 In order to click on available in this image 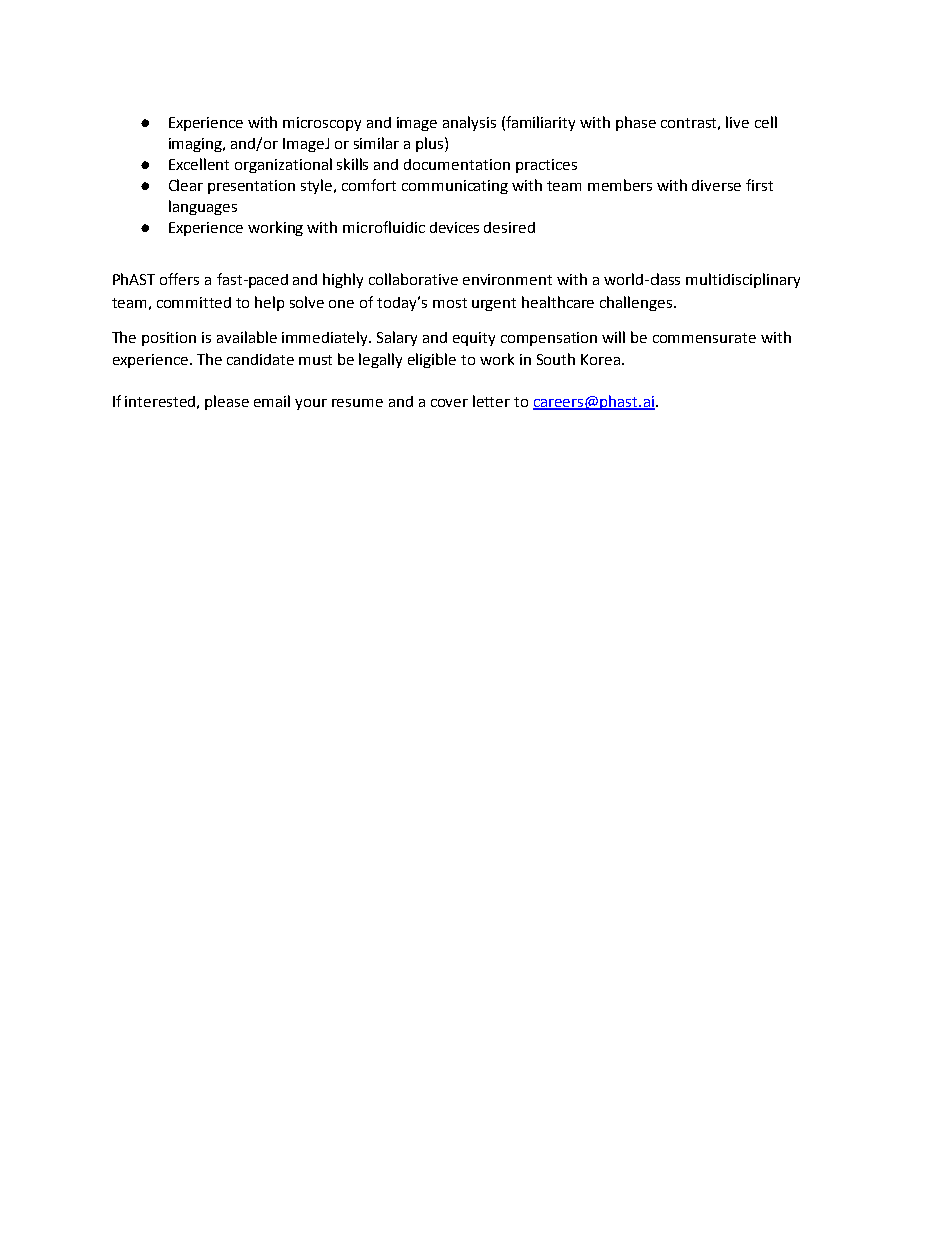, I will do `click(247, 337)`.
